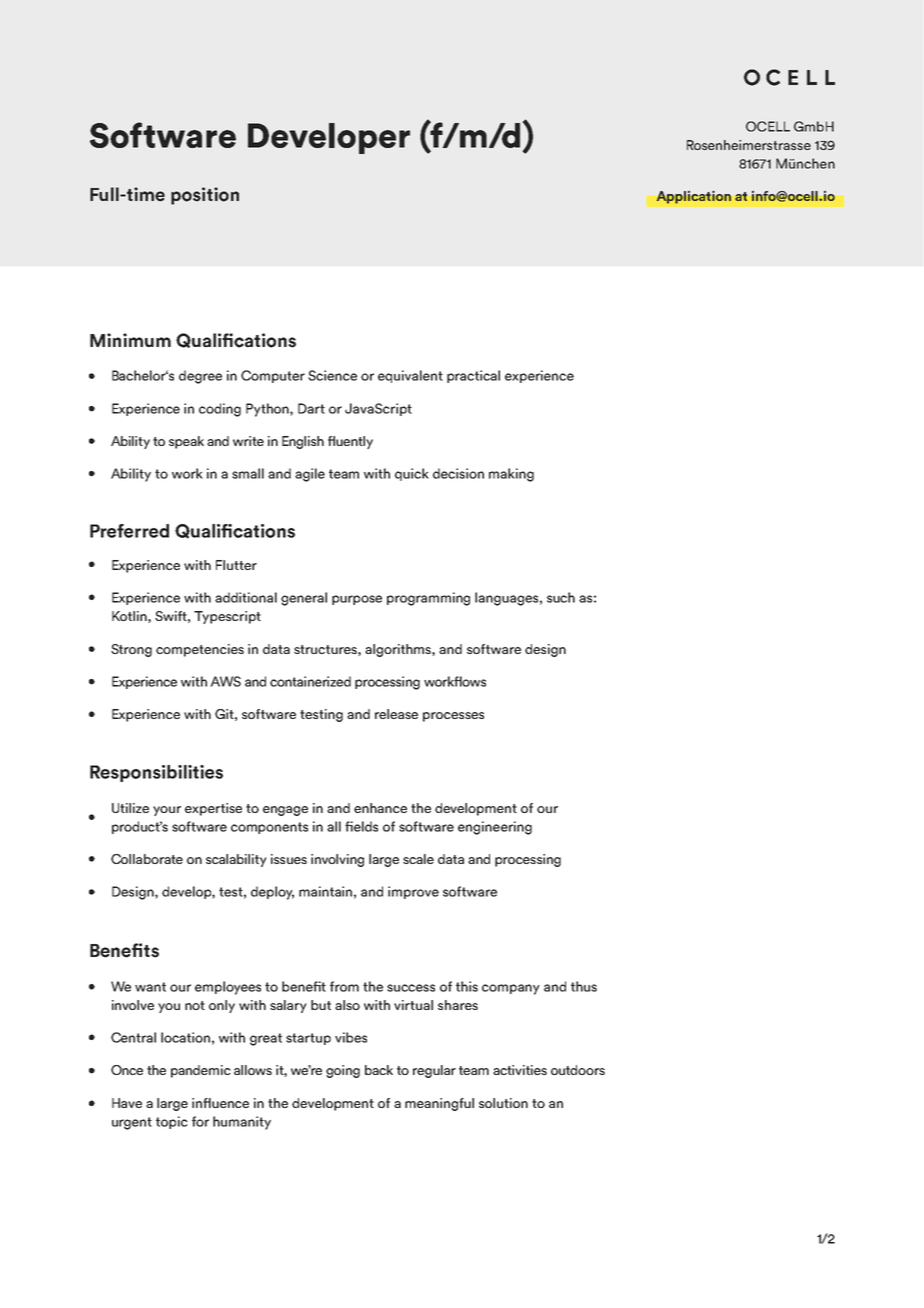 The image size is (924, 1308). I want to click on position, so click(205, 196).
